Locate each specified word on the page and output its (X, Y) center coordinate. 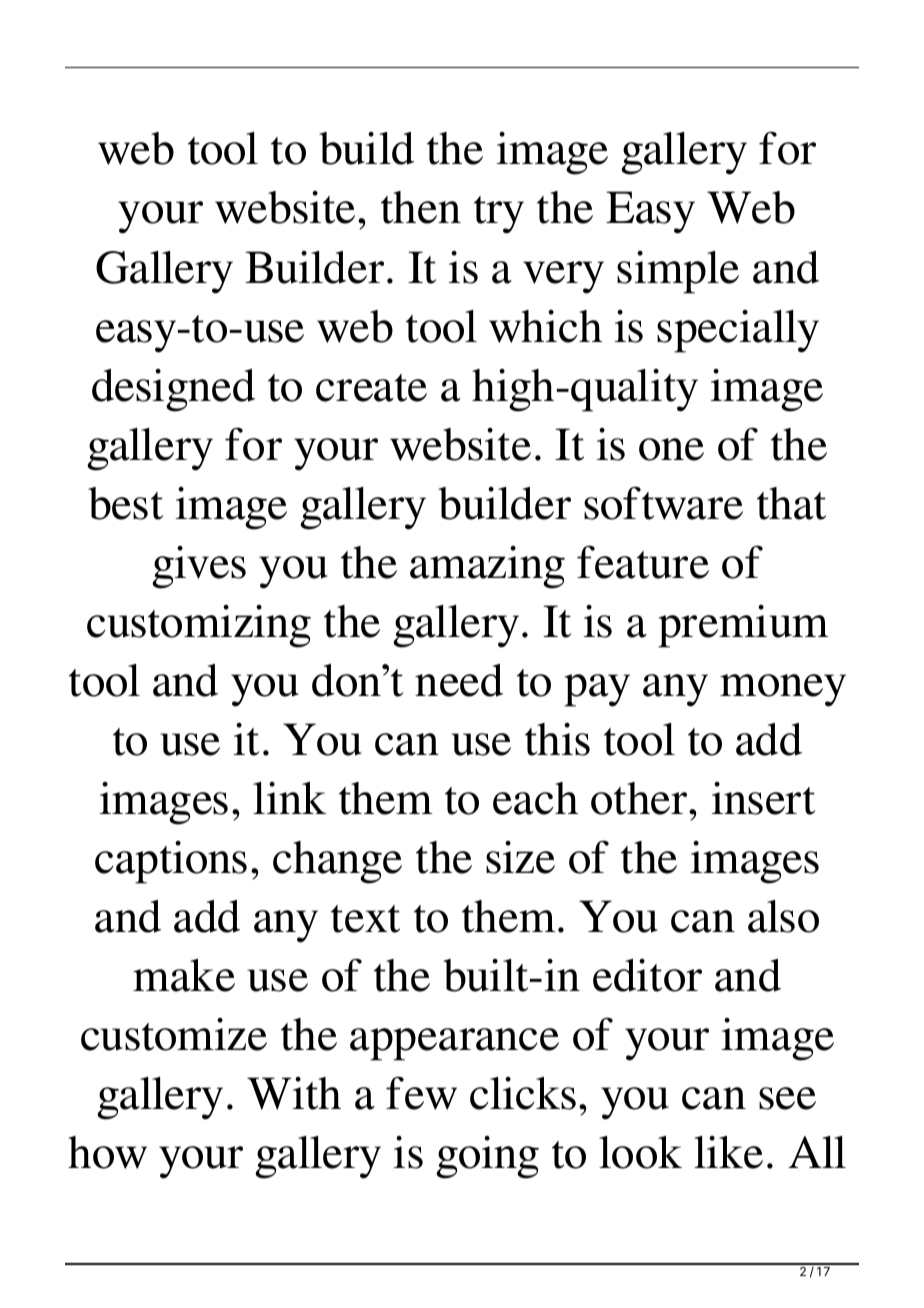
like (728, 1152)
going (487, 1157)
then (421, 207)
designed (173, 390)
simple (678, 272)
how (107, 1152)
